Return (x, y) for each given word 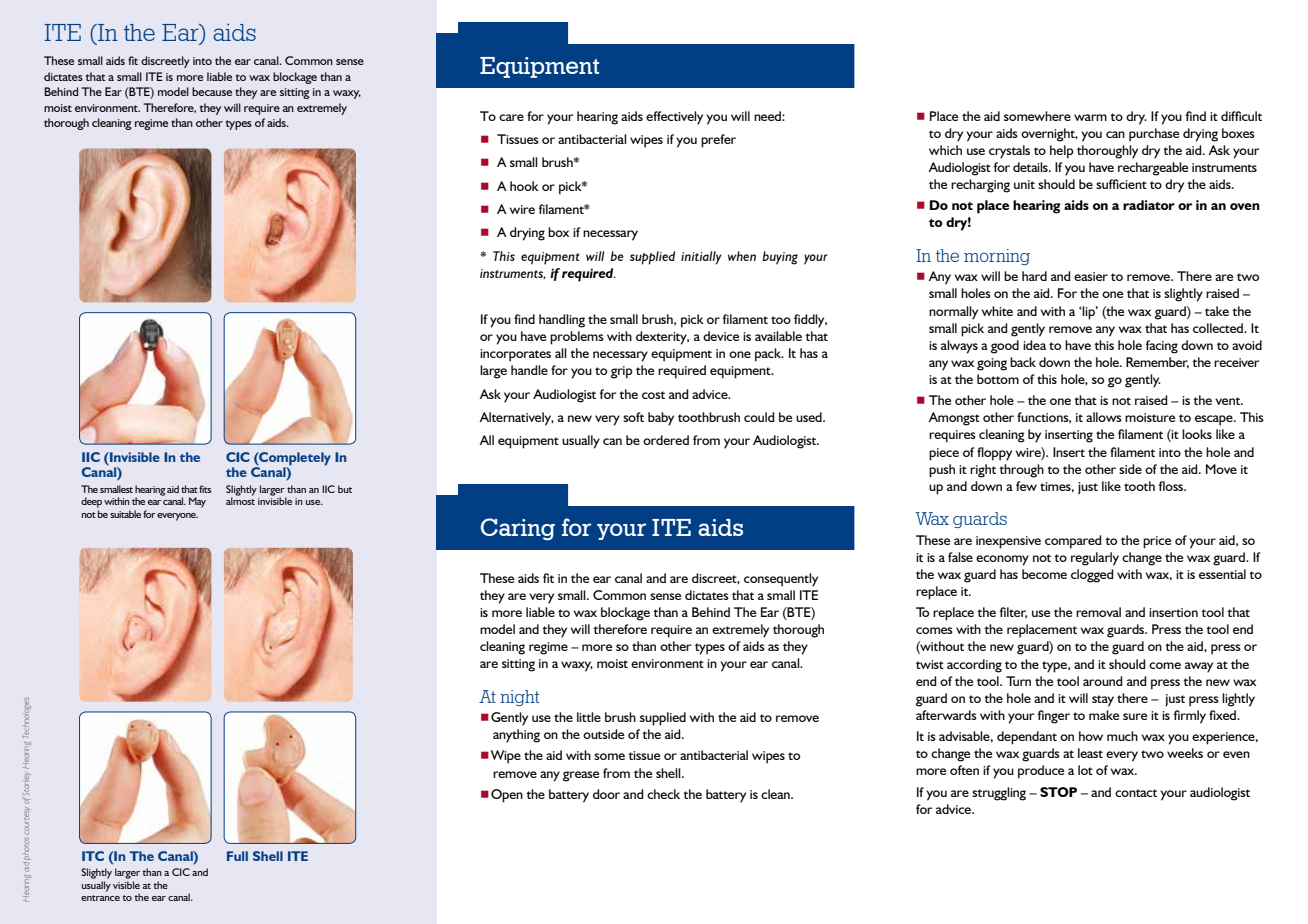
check (663, 794)
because (212, 91)
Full (237, 856)
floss (1172, 486)
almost (240, 500)
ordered (666, 440)
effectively (674, 118)
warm (1090, 117)
